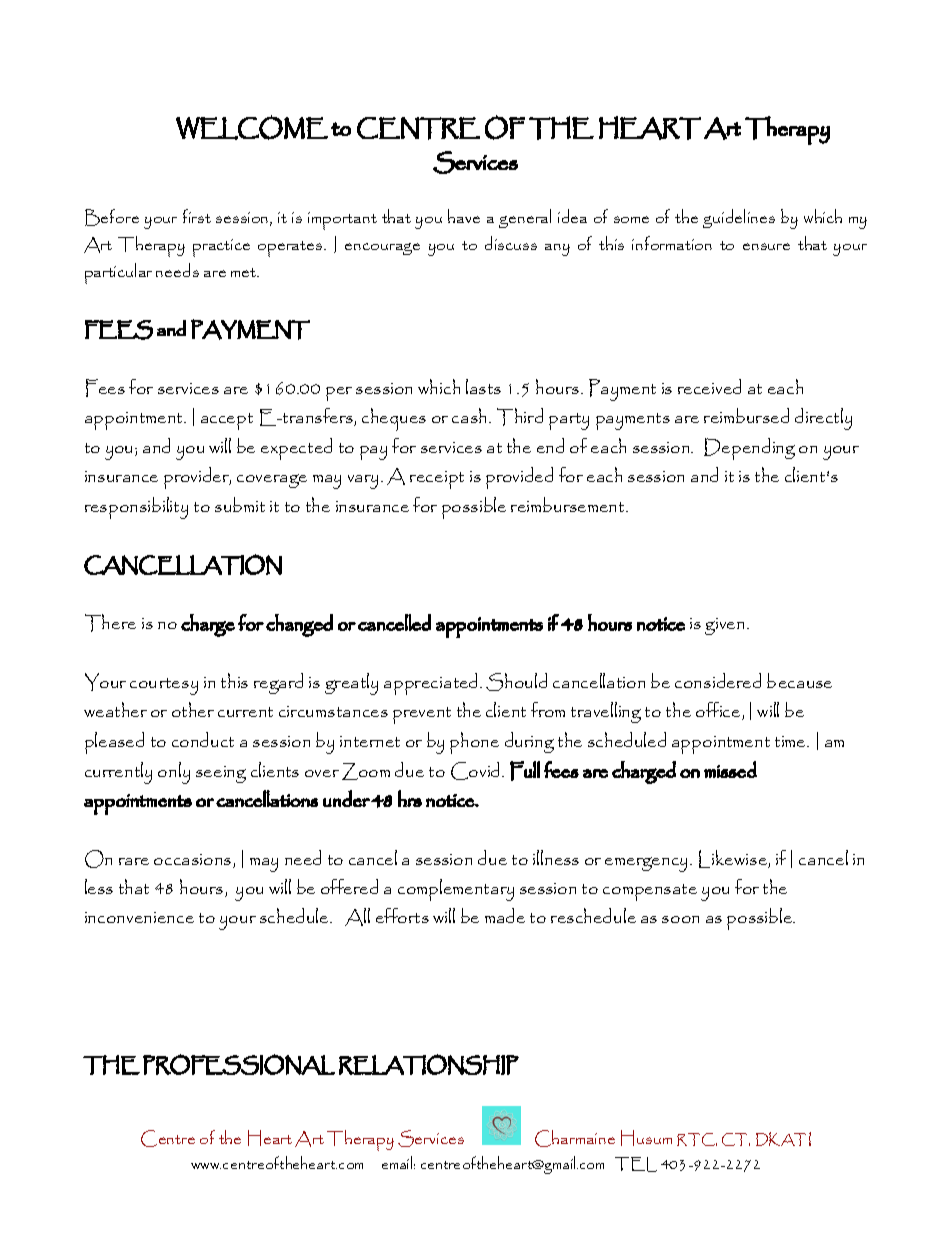 The width and height of the image is (952, 1233). Describe the element at coordinates (464, 216) in the image. I see `have` at that location.
